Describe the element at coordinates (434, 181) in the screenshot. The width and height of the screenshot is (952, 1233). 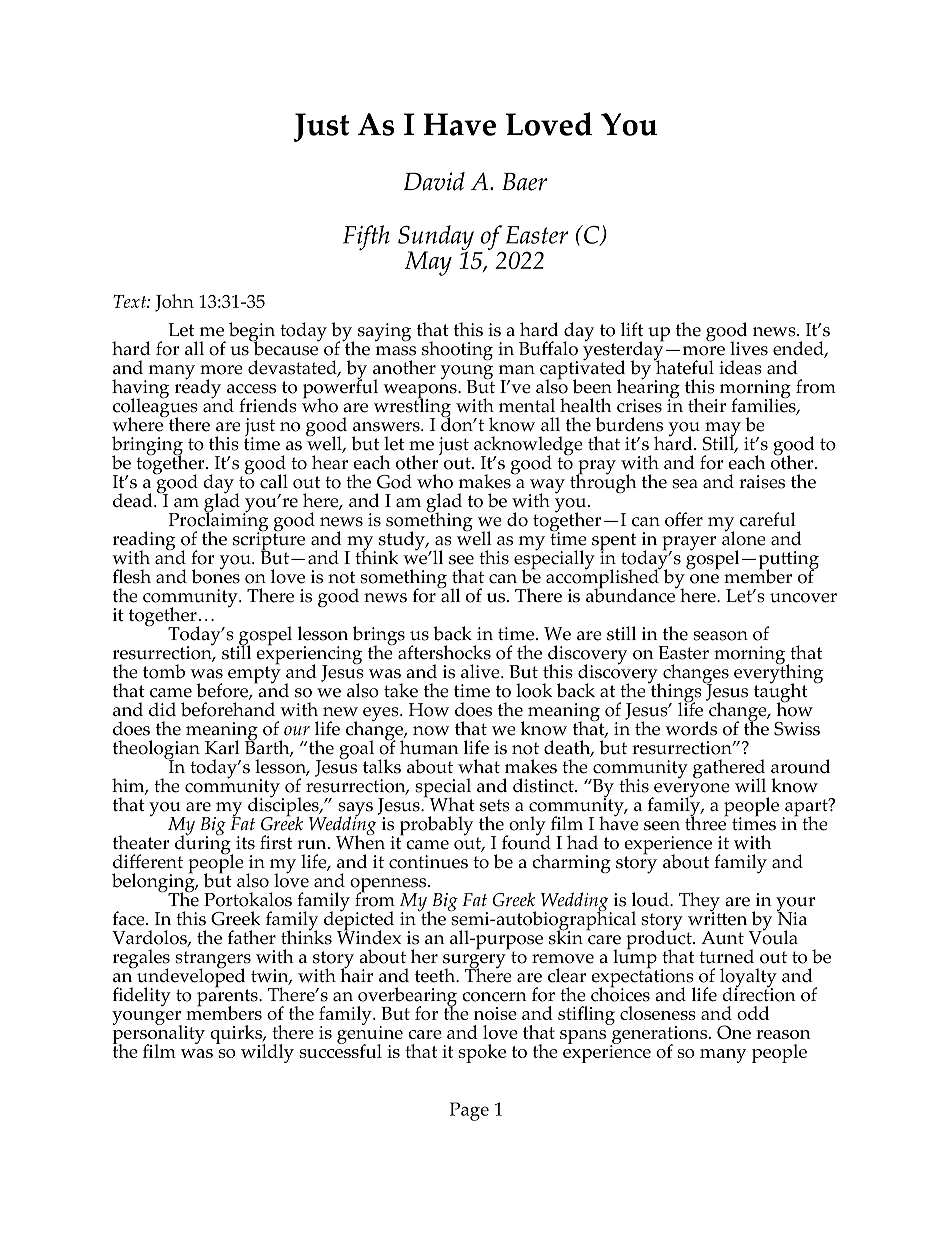
I see `David` at that location.
